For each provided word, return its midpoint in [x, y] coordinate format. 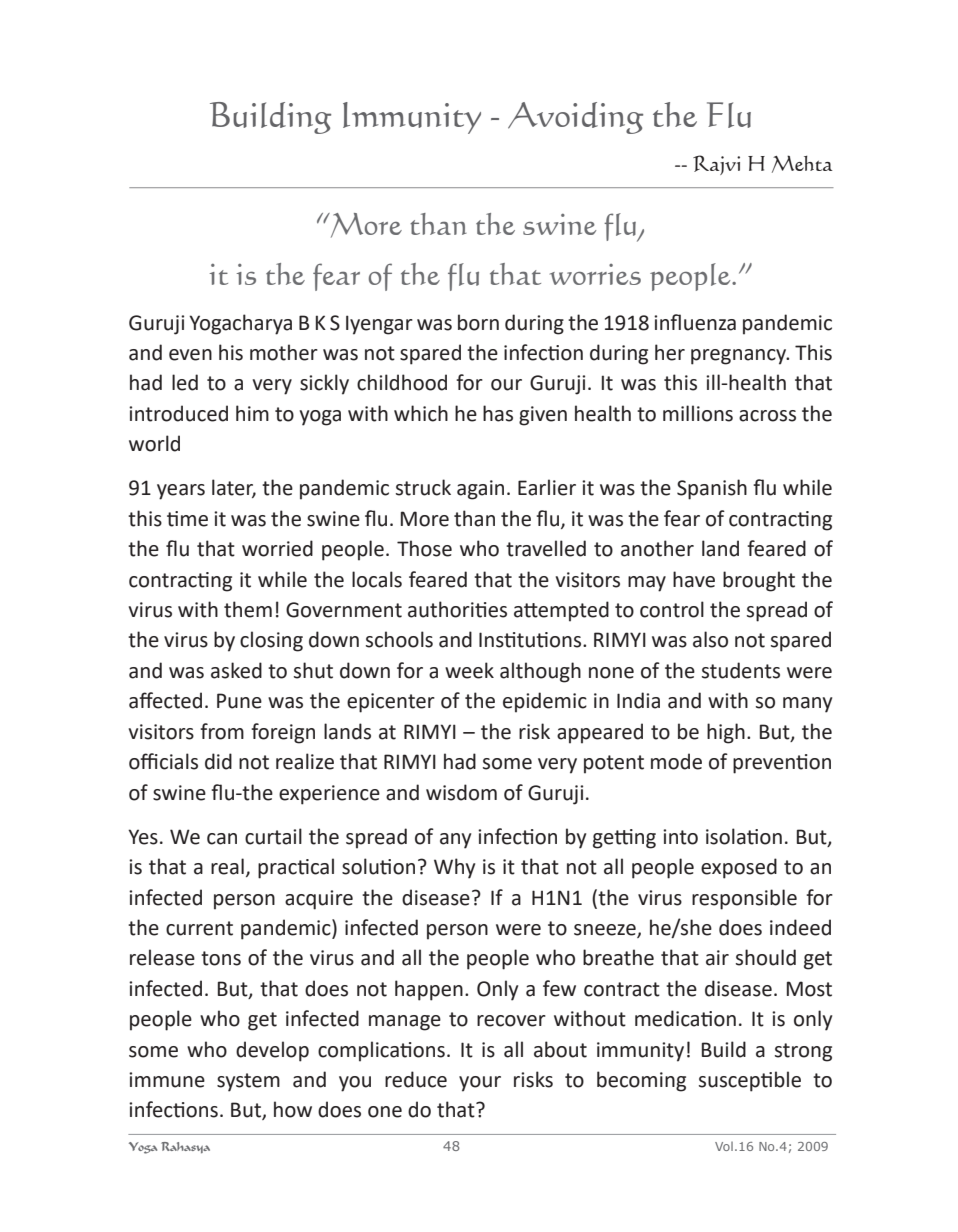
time [187, 519]
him [252, 413]
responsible [744, 899]
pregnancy [740, 357]
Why [454, 868]
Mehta [802, 164]
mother [284, 352]
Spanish [712, 489]
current [199, 928]
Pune [239, 701]
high [726, 733]
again [480, 490]
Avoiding [575, 118]
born [478, 322]
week [469, 670]
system [248, 1082]
